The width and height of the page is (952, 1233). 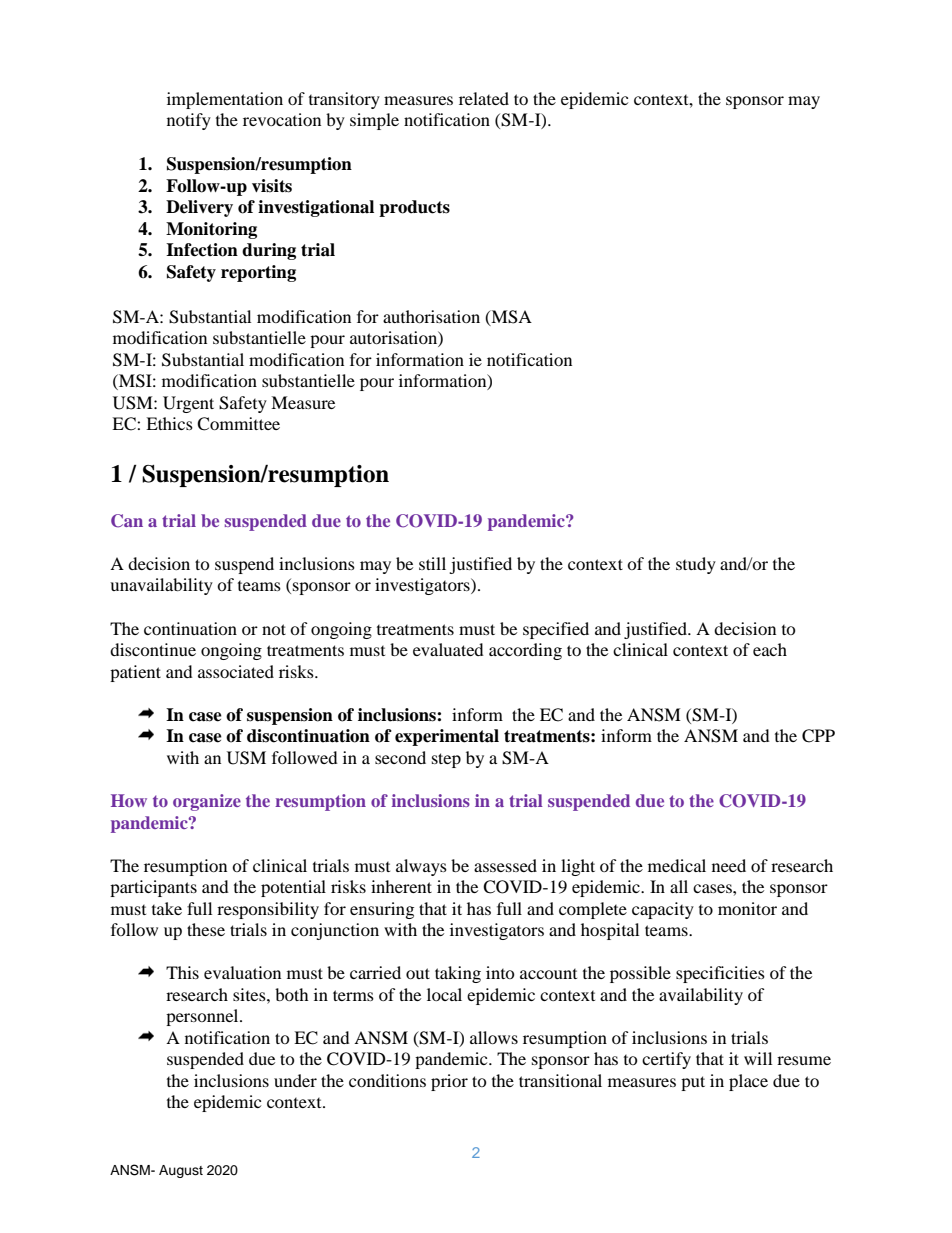 I want to click on related, so click(x=484, y=98).
